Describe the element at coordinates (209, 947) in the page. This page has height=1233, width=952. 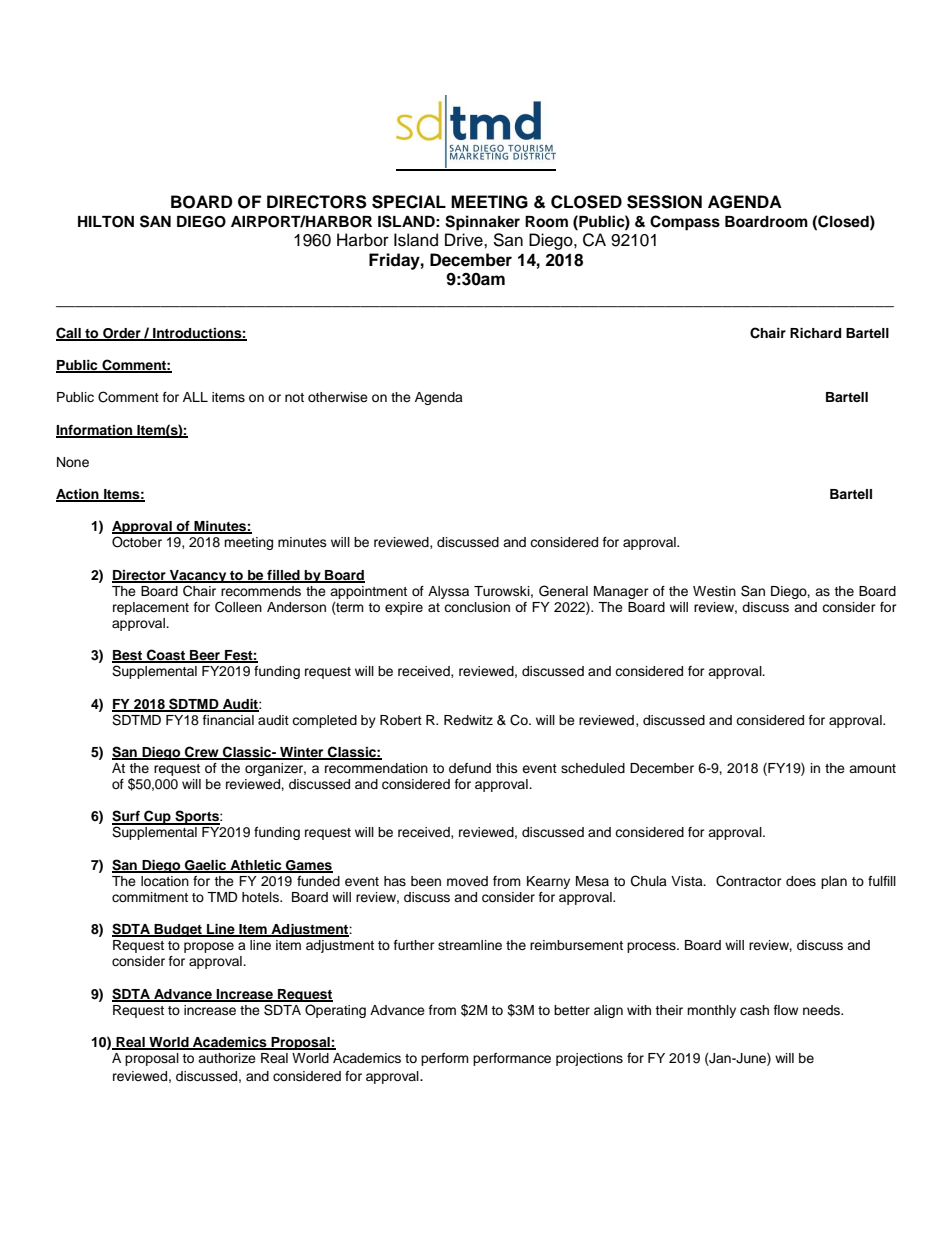
I see `propose` at that location.
